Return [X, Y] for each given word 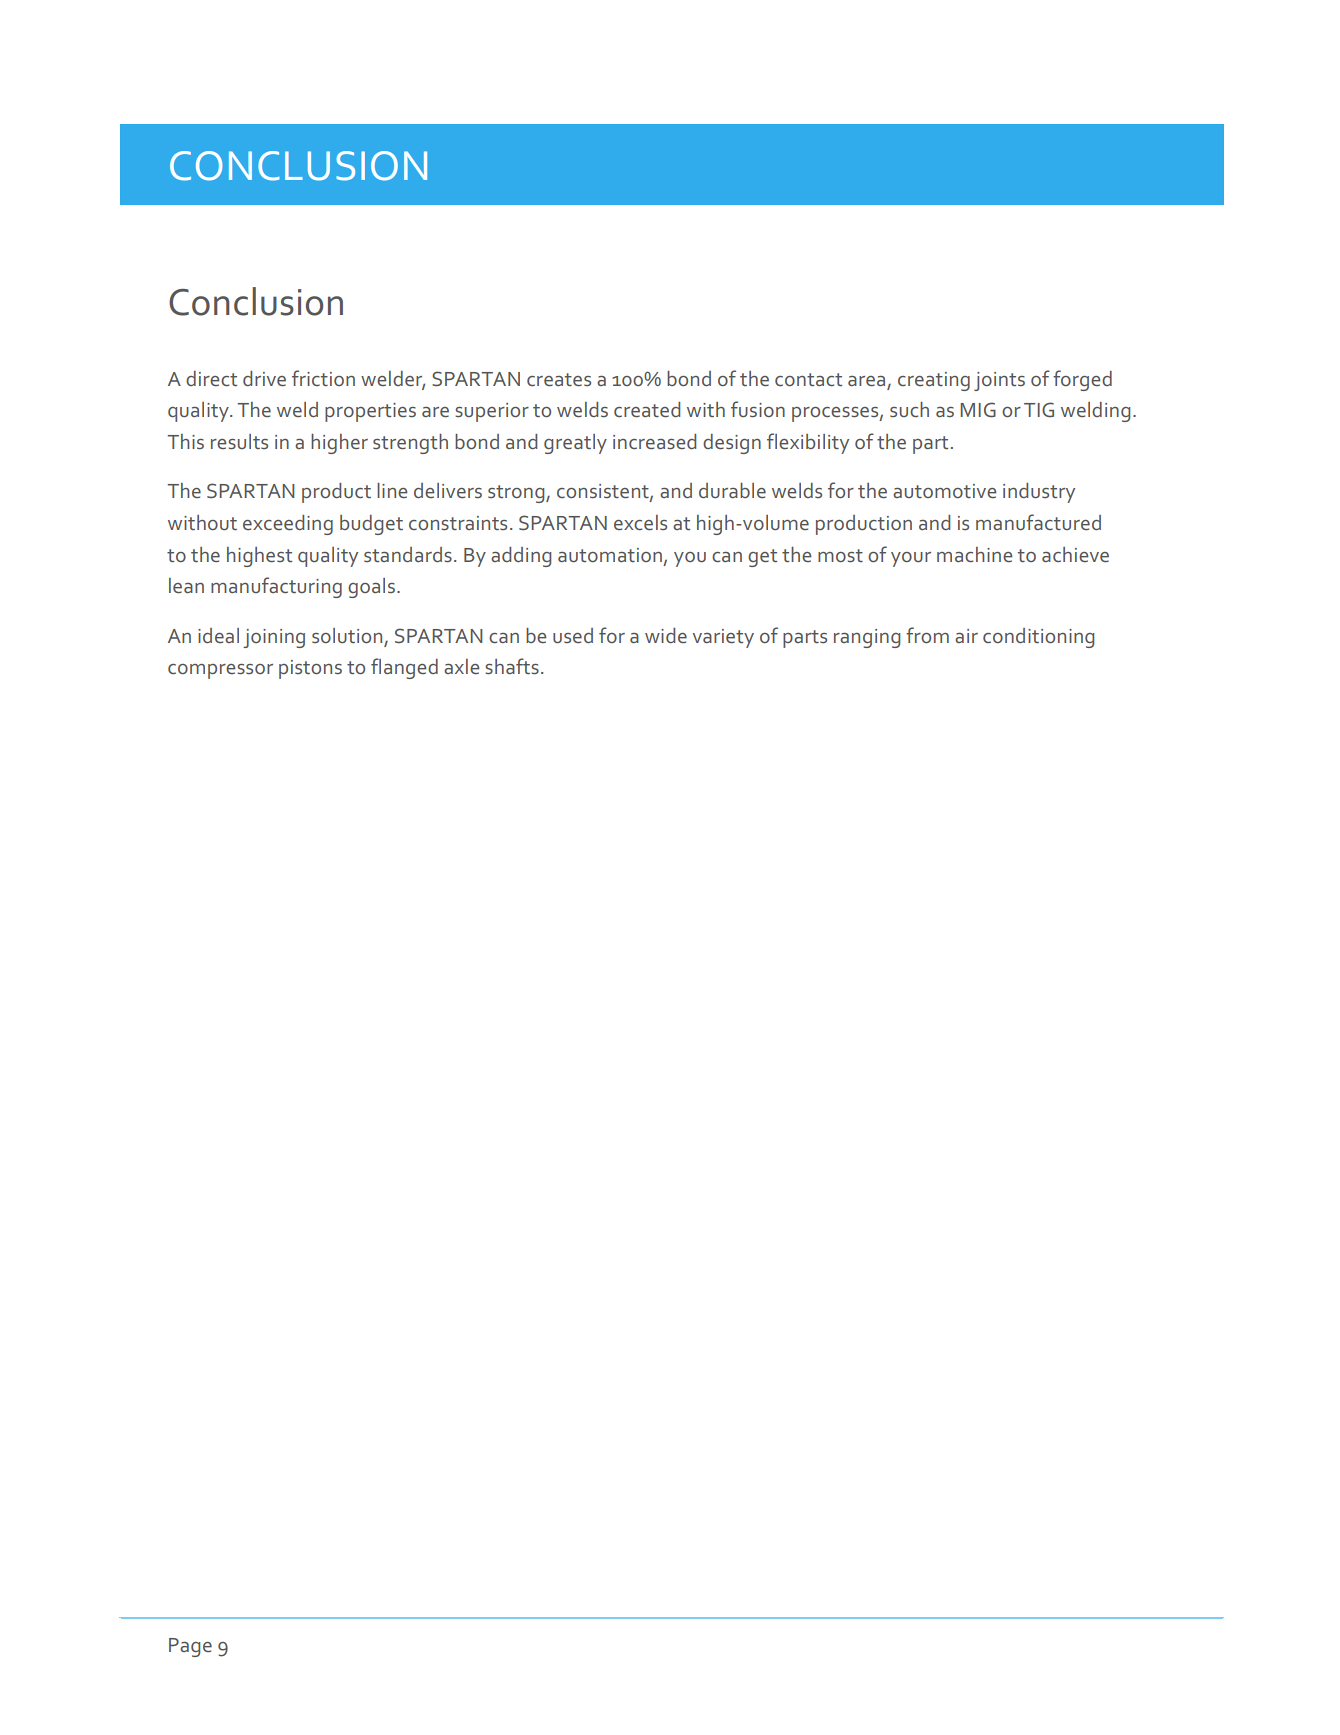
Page [190, 1647]
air [966, 636]
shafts [512, 666]
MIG [978, 409]
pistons [310, 669]
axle [461, 666]
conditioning [1038, 638]
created [647, 409]
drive [264, 378]
